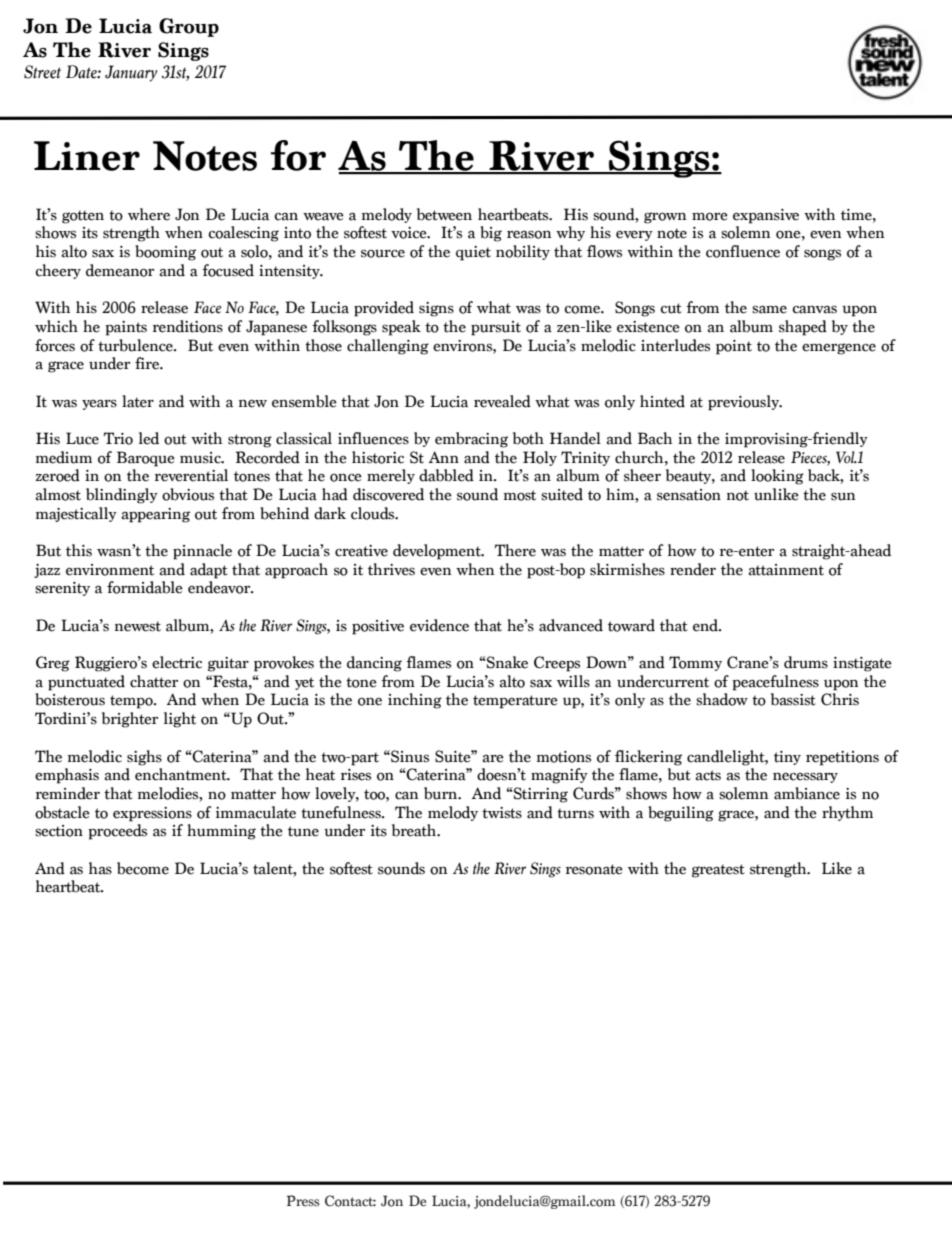  What do you see at coordinates (436, 309) in the page?
I see `signs` at bounding box center [436, 309].
